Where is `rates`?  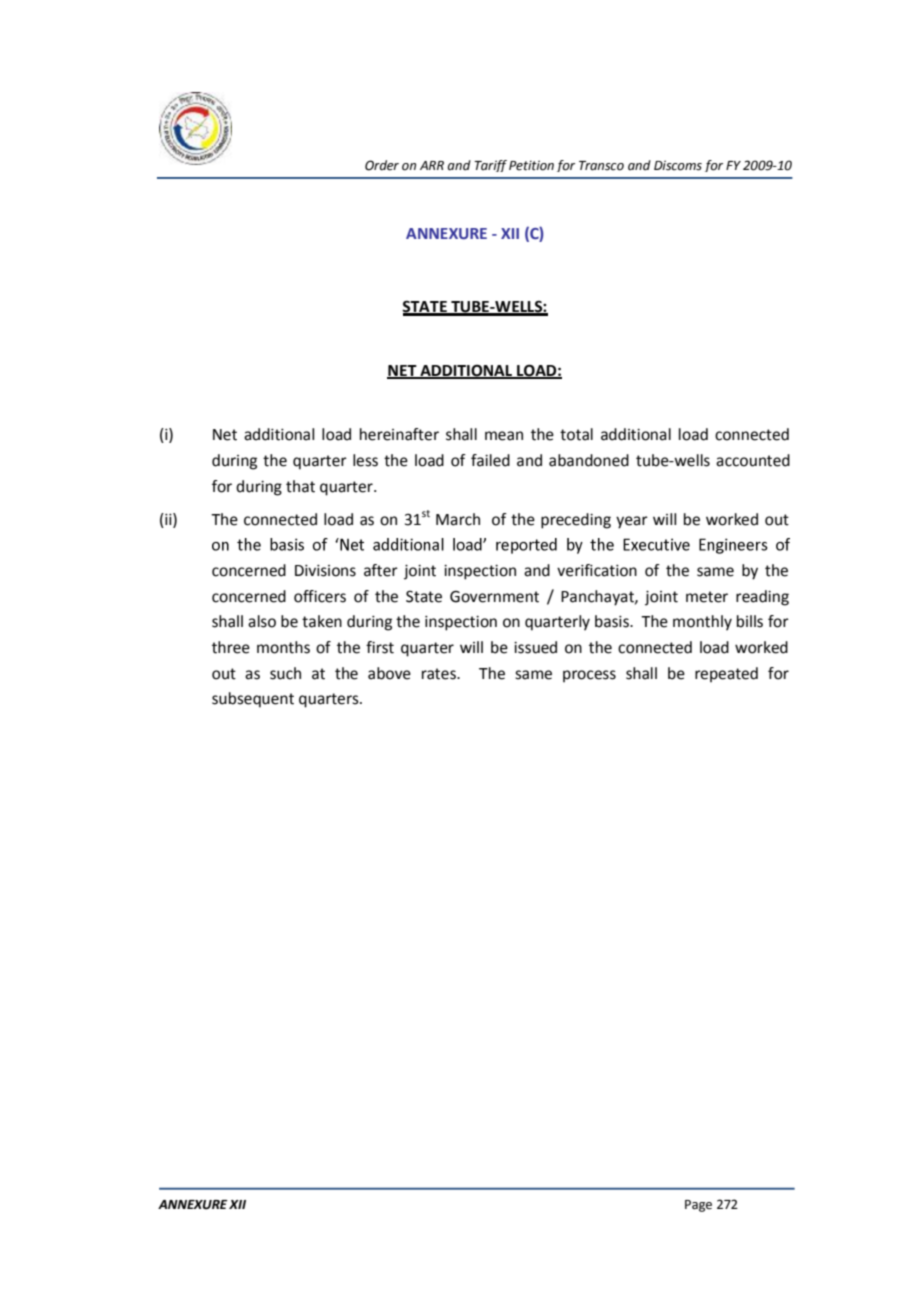
rates is located at coordinates (440, 674).
